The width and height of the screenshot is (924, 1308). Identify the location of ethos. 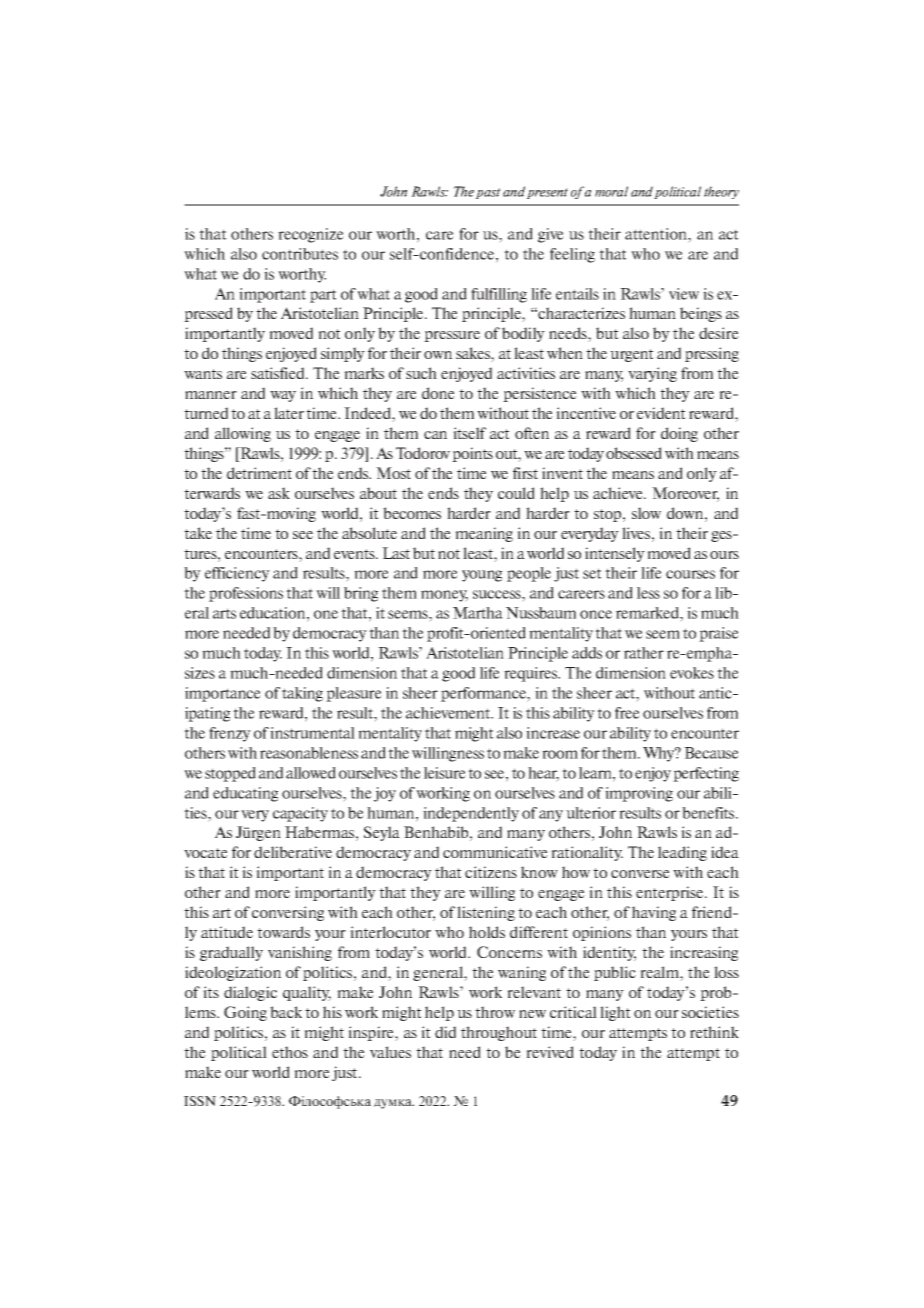
(290, 1052).
